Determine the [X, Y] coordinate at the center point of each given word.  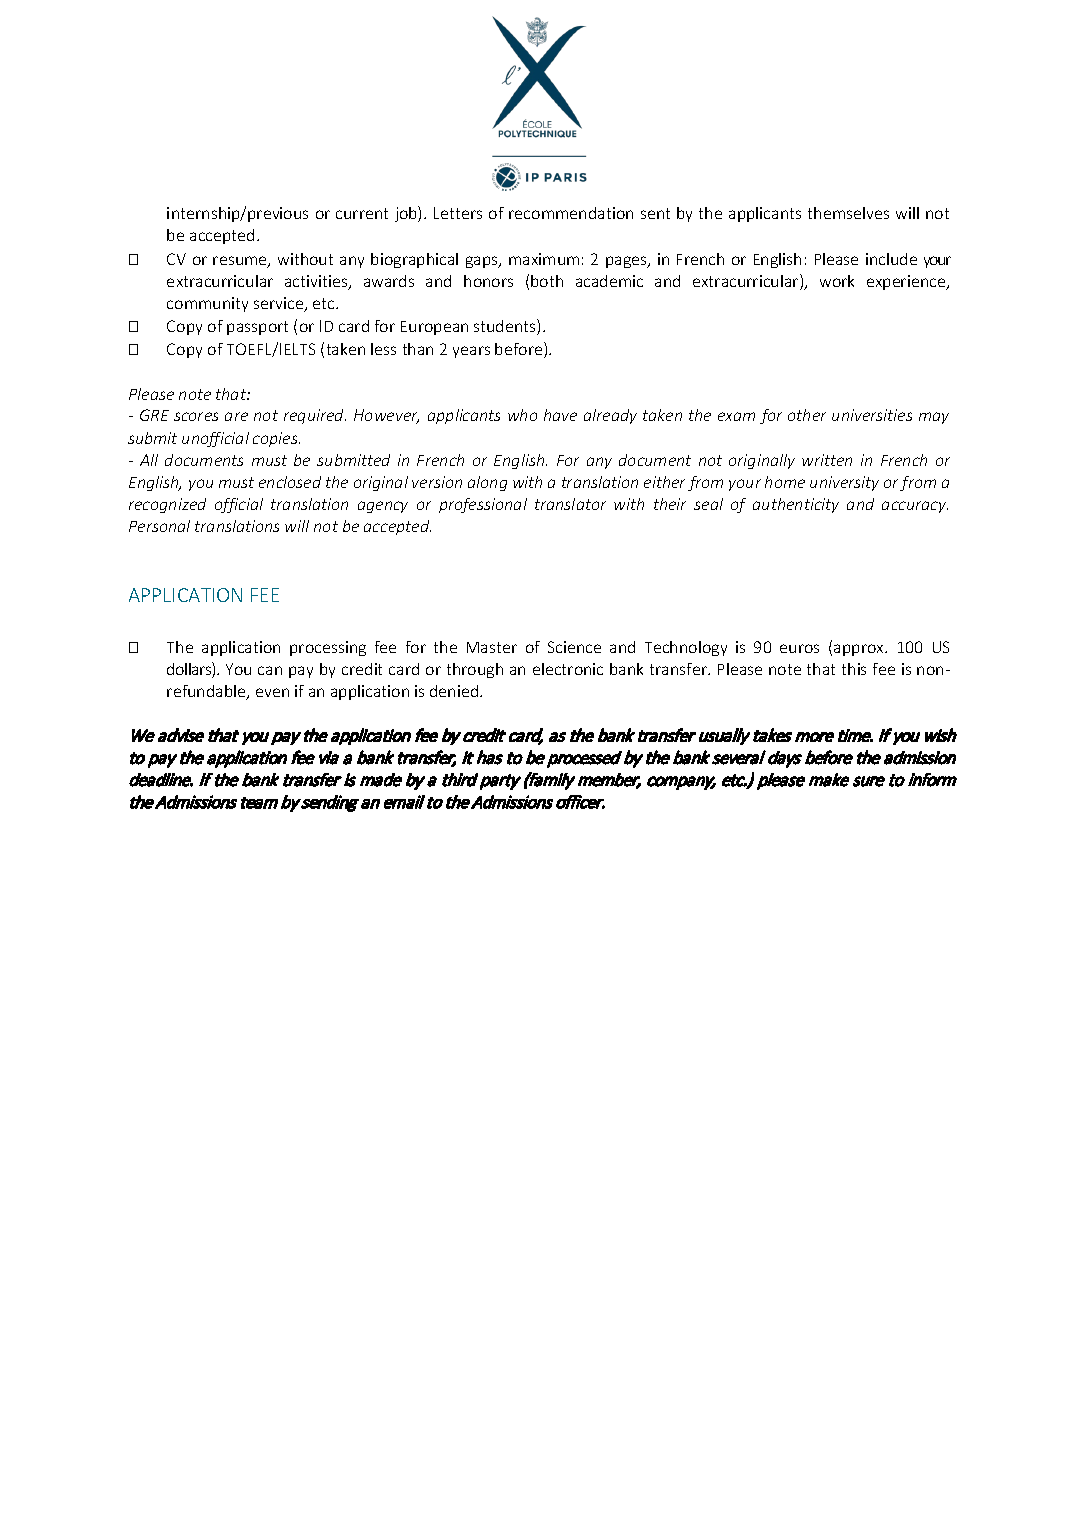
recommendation [571, 213]
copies [276, 439]
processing [328, 648]
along [487, 483]
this [854, 669]
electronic [568, 669]
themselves [848, 213]
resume [241, 262]
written [827, 460]
